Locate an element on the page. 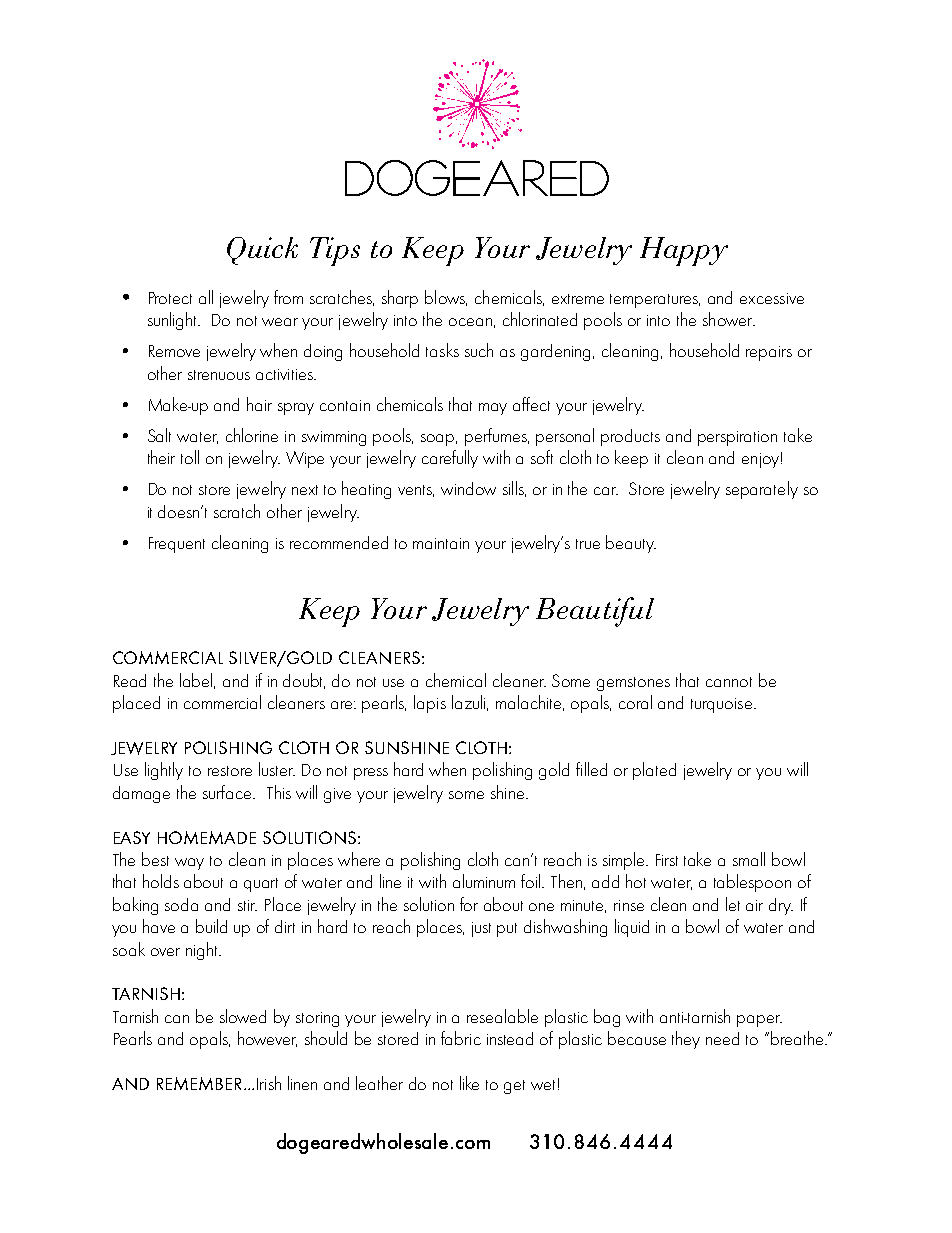 The width and height of the image is (952, 1233). Read is located at coordinates (130, 680).
